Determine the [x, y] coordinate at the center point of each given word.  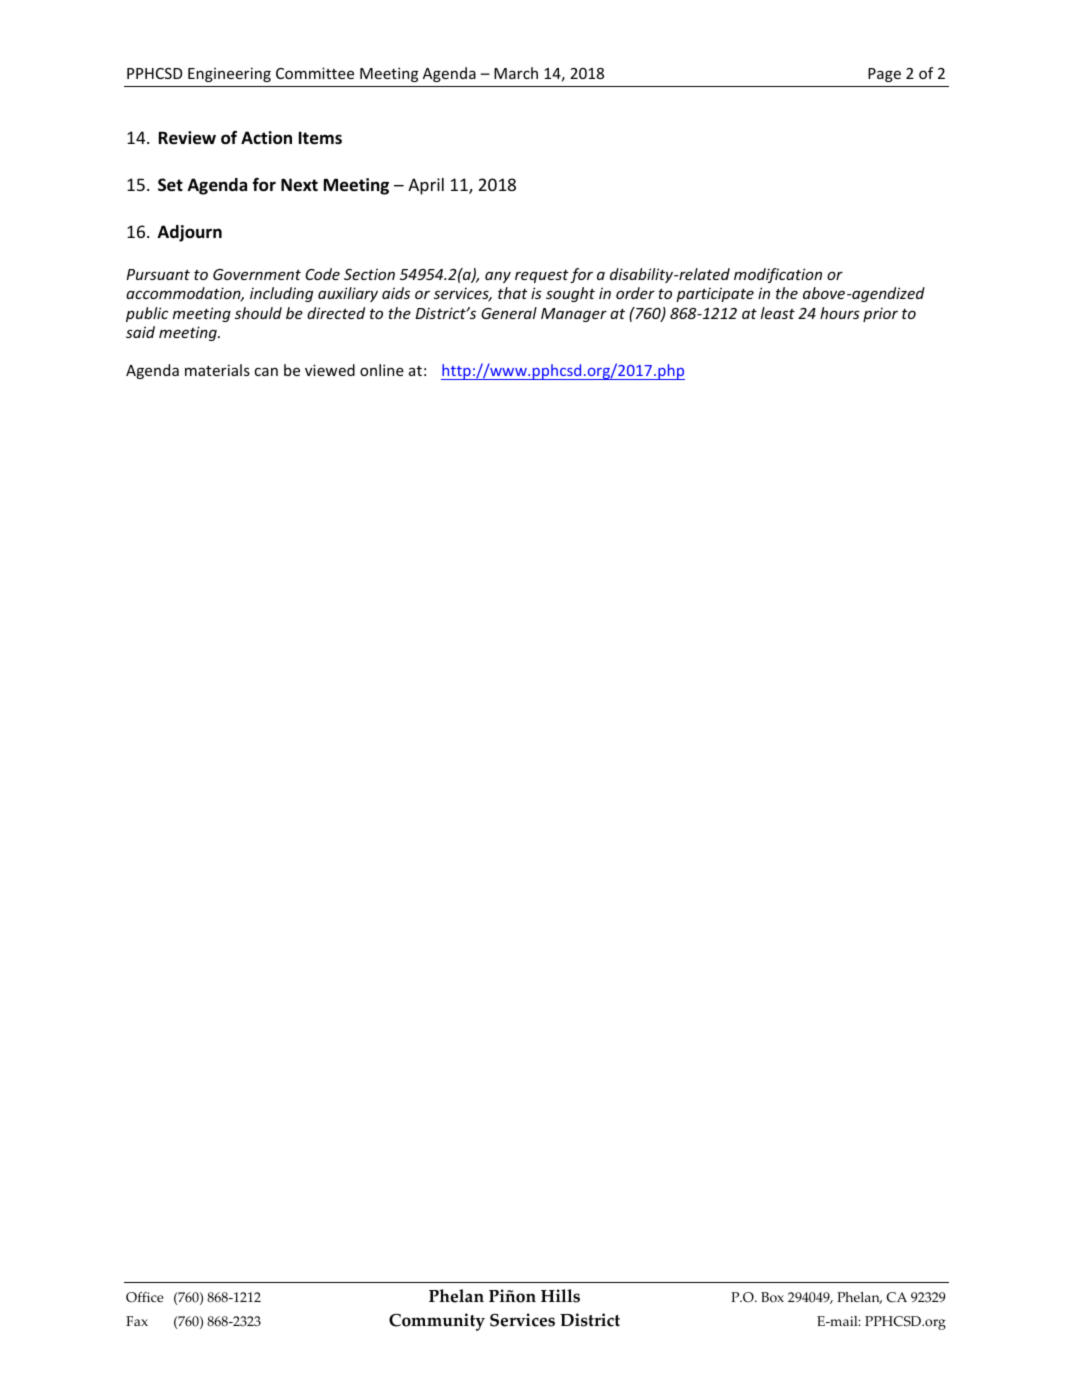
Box [772, 1297]
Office [144, 1297]
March [516, 73]
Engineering [229, 74]
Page [884, 75]
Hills [560, 1296]
